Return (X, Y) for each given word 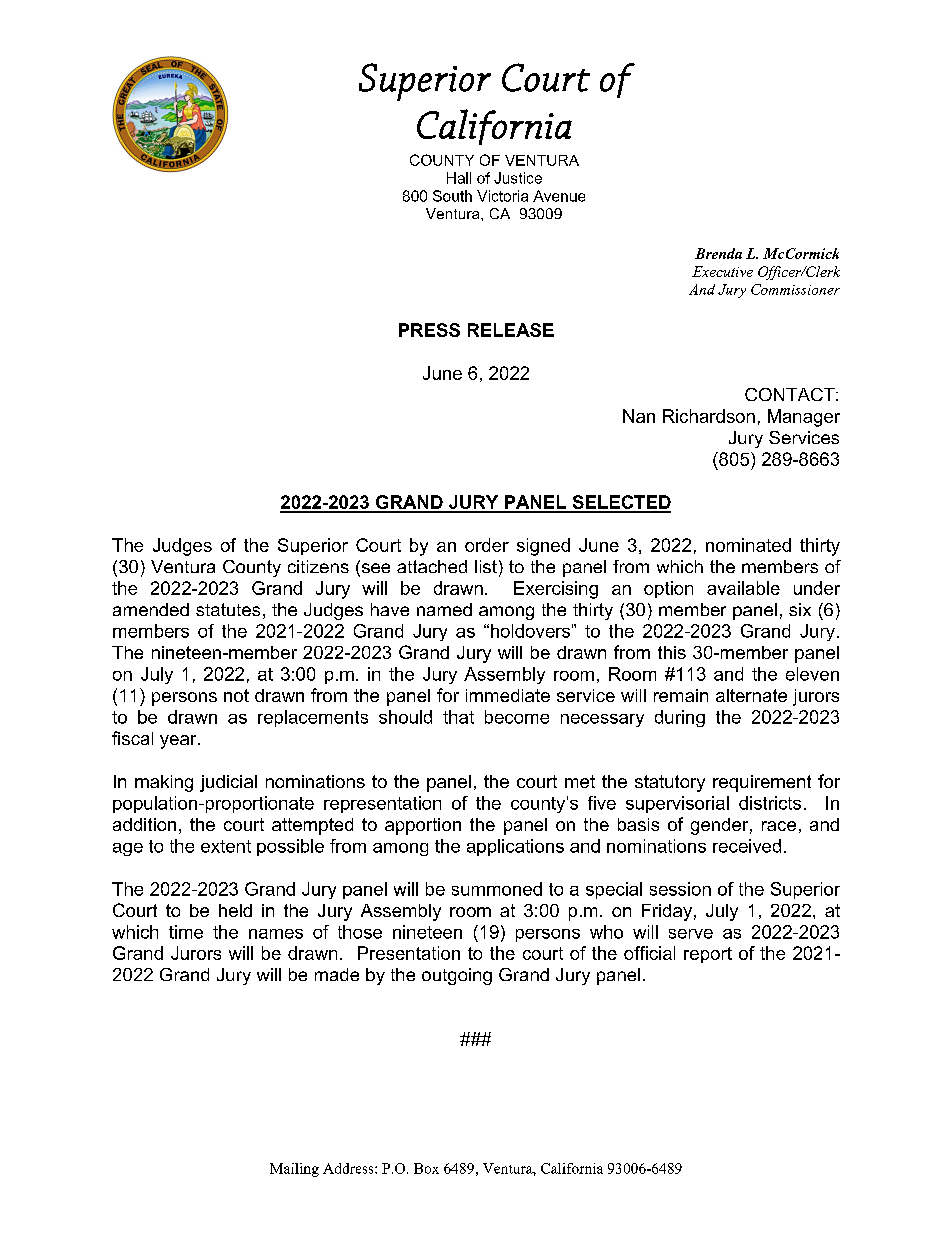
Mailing (294, 1170)
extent (226, 846)
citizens (318, 566)
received (747, 846)
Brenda (718, 253)
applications (515, 847)
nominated (748, 545)
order (487, 545)
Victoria (502, 196)
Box (426, 1168)
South (452, 196)
